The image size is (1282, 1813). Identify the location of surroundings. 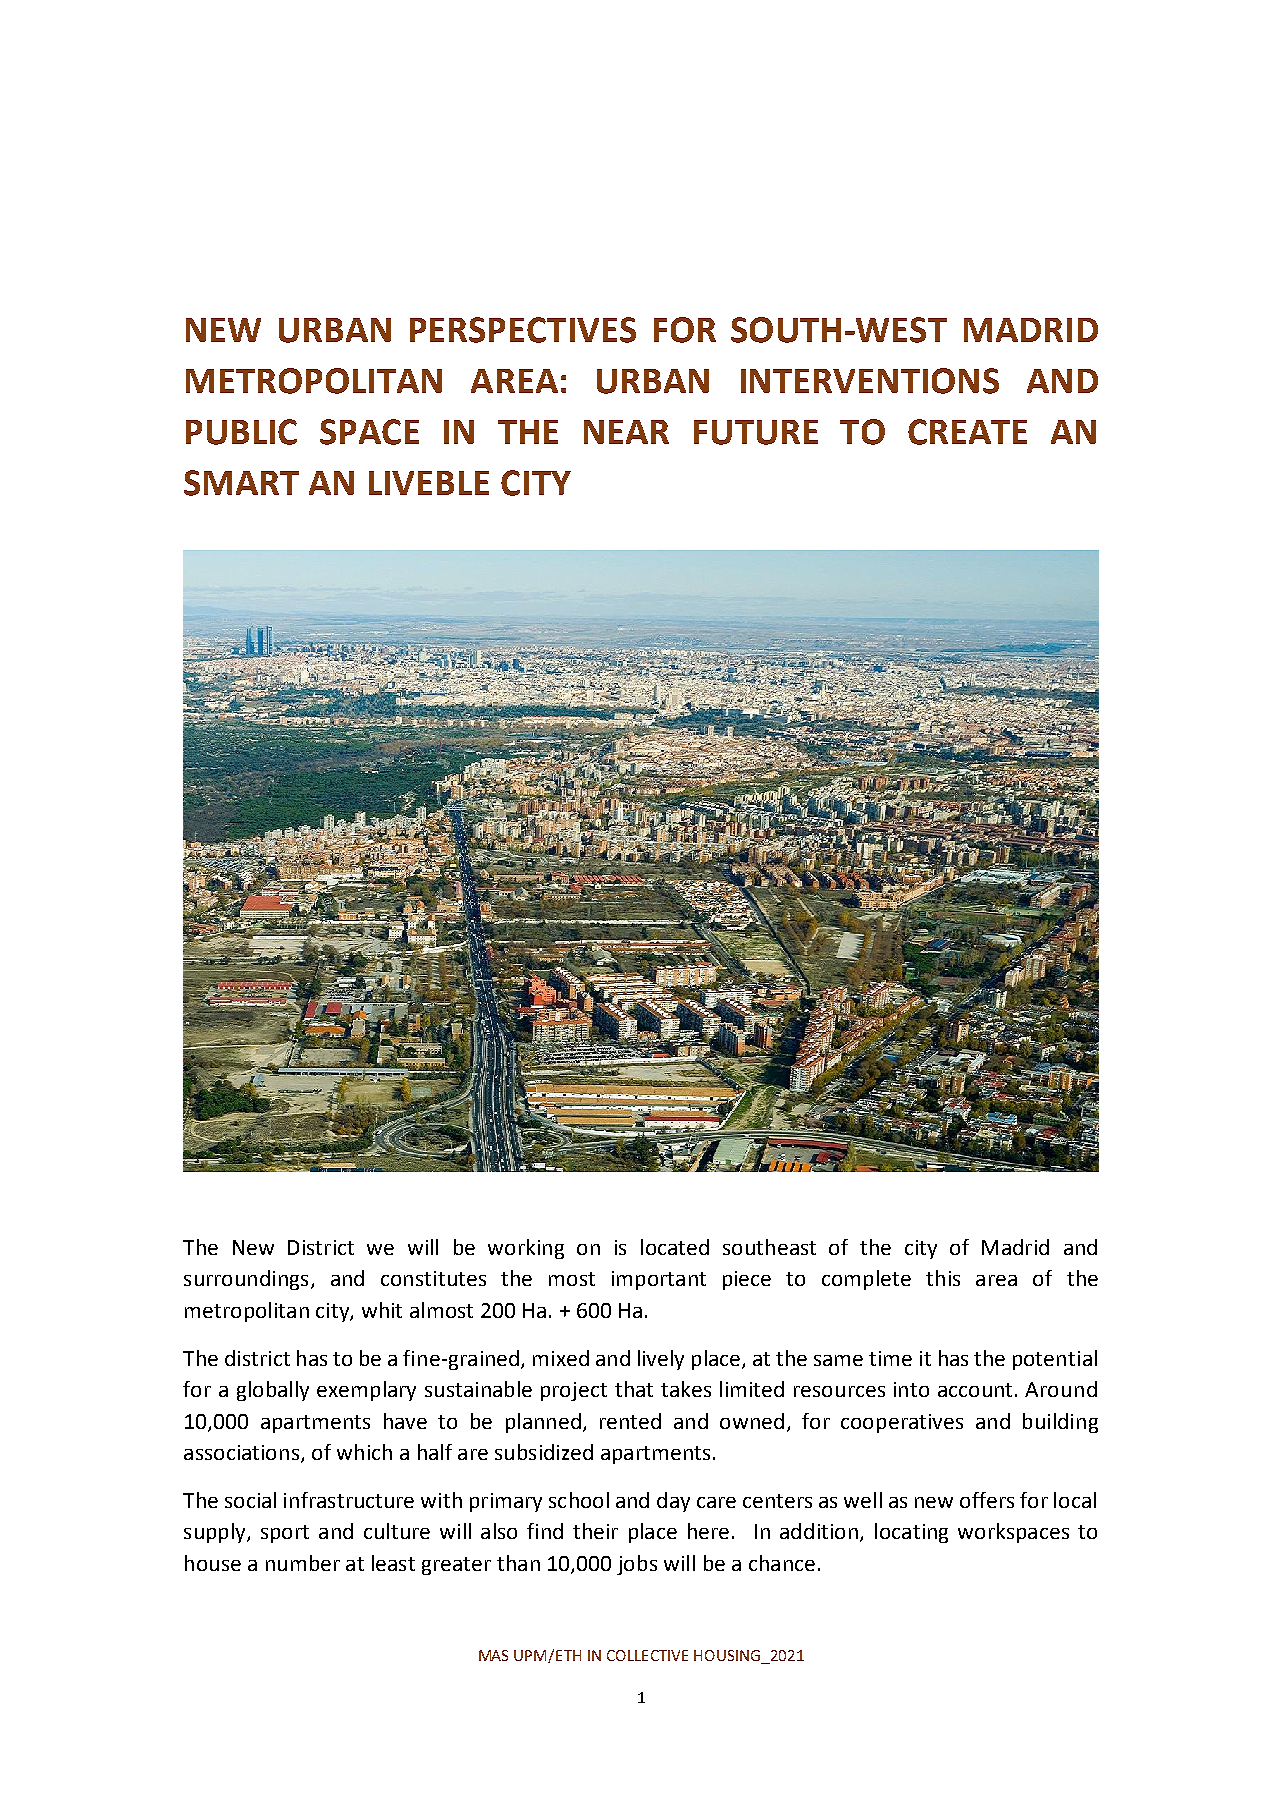
(246, 1280).
